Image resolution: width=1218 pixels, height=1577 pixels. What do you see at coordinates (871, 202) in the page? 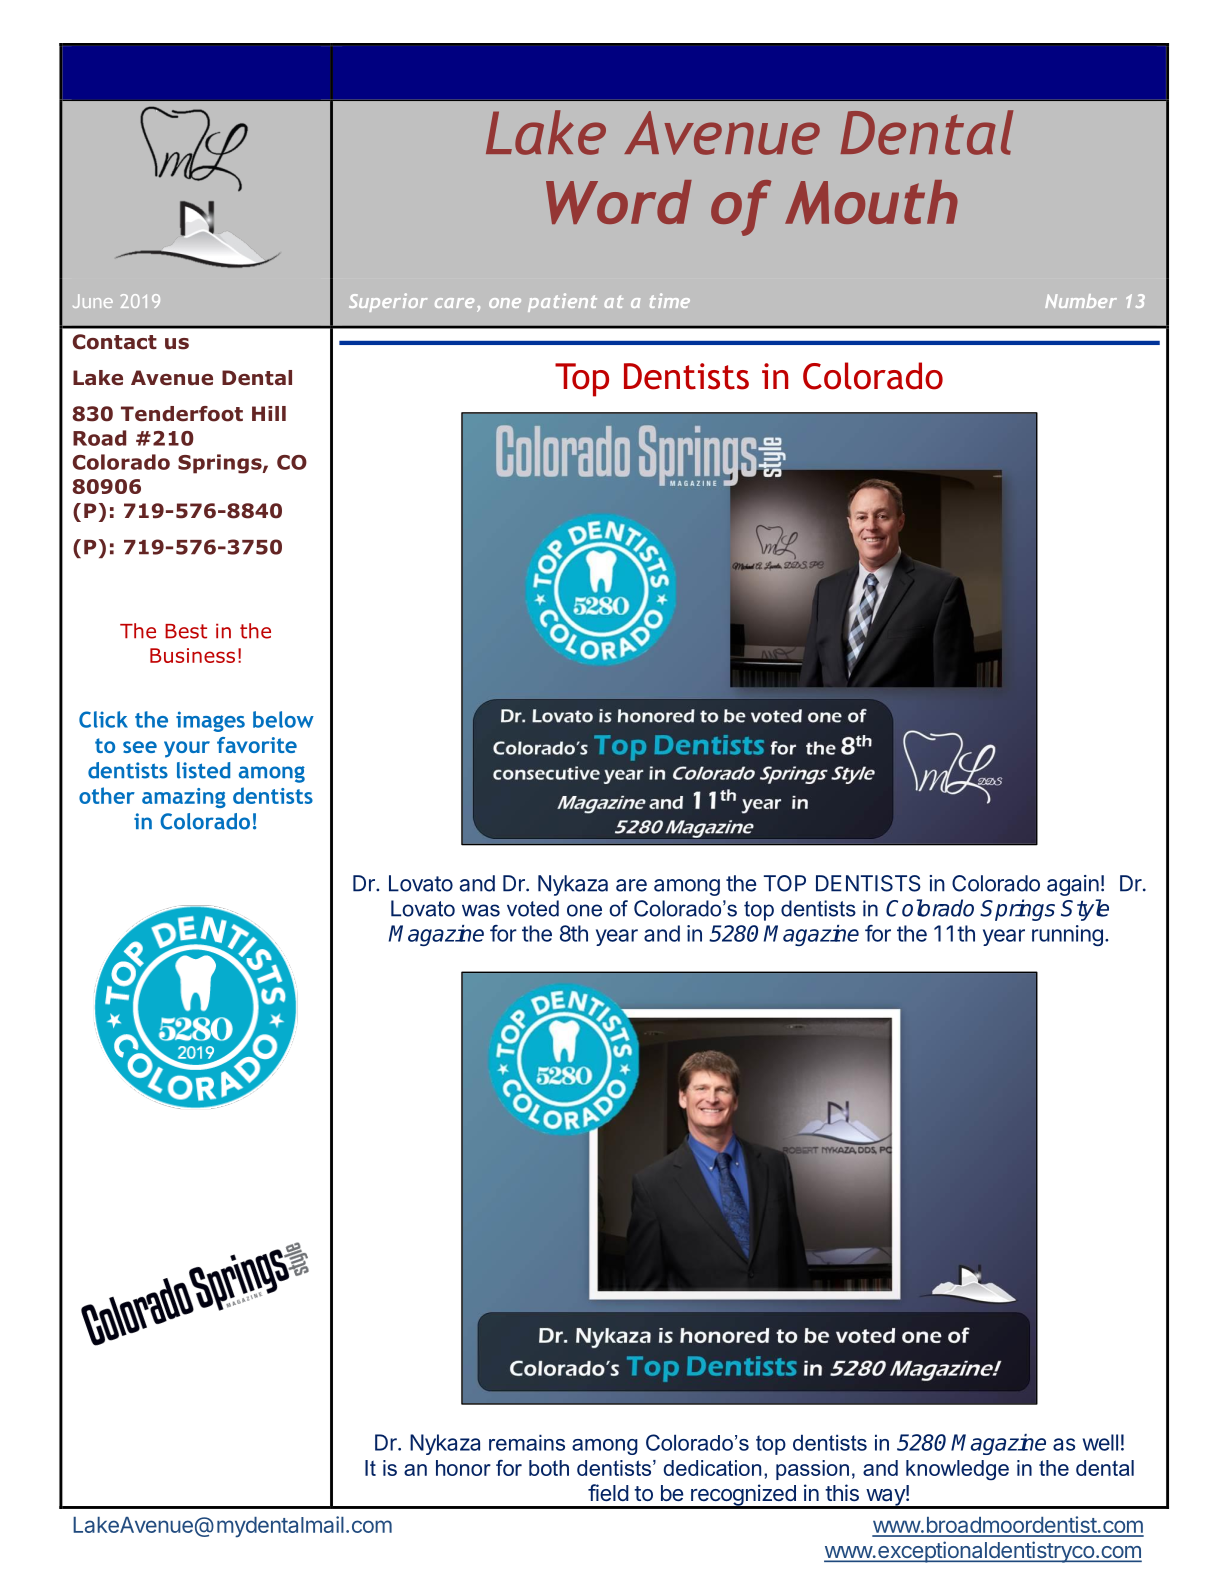
I see `Mouth` at bounding box center [871, 202].
